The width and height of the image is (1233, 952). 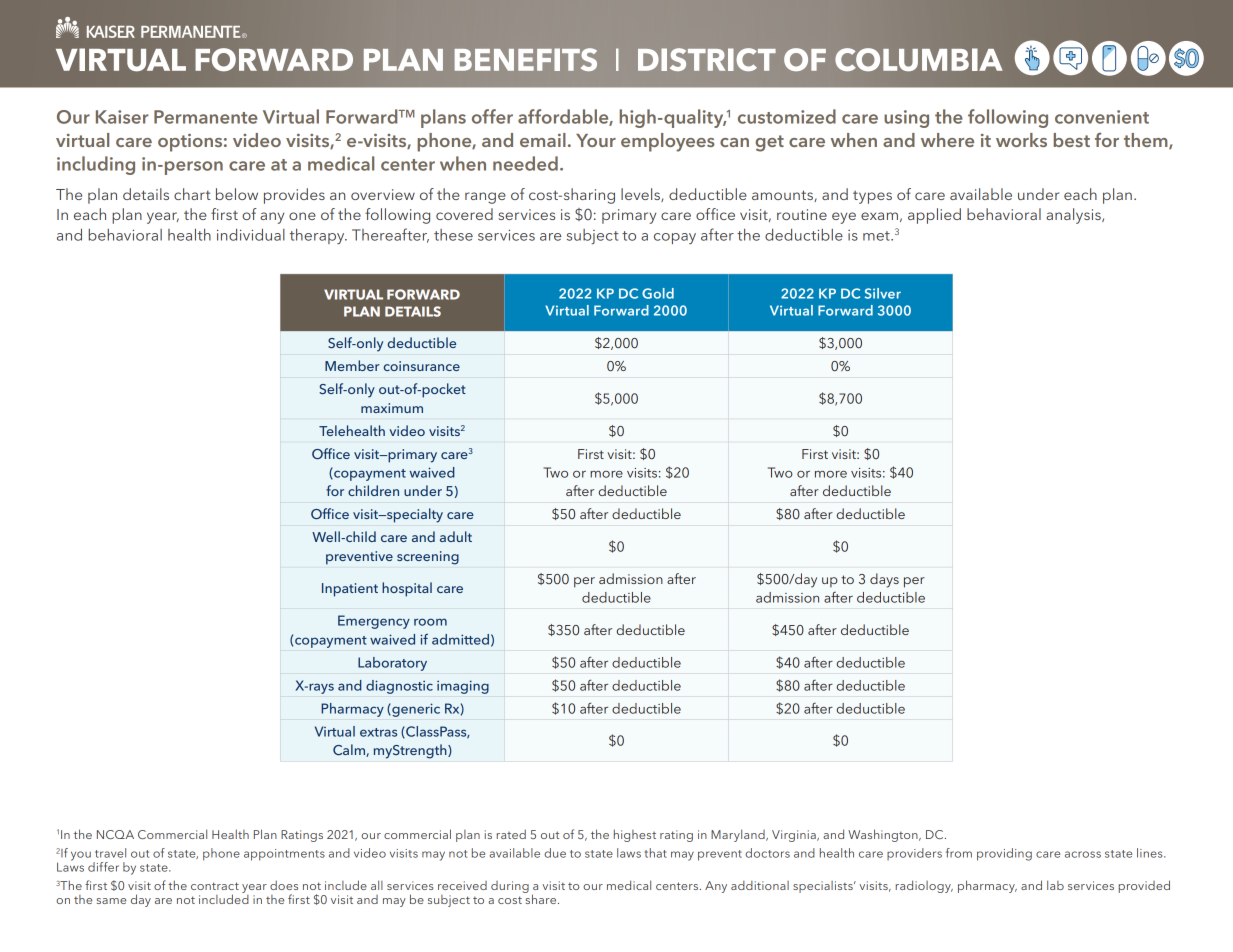 What do you see at coordinates (215, 886) in the image?
I see `contract` at bounding box center [215, 886].
